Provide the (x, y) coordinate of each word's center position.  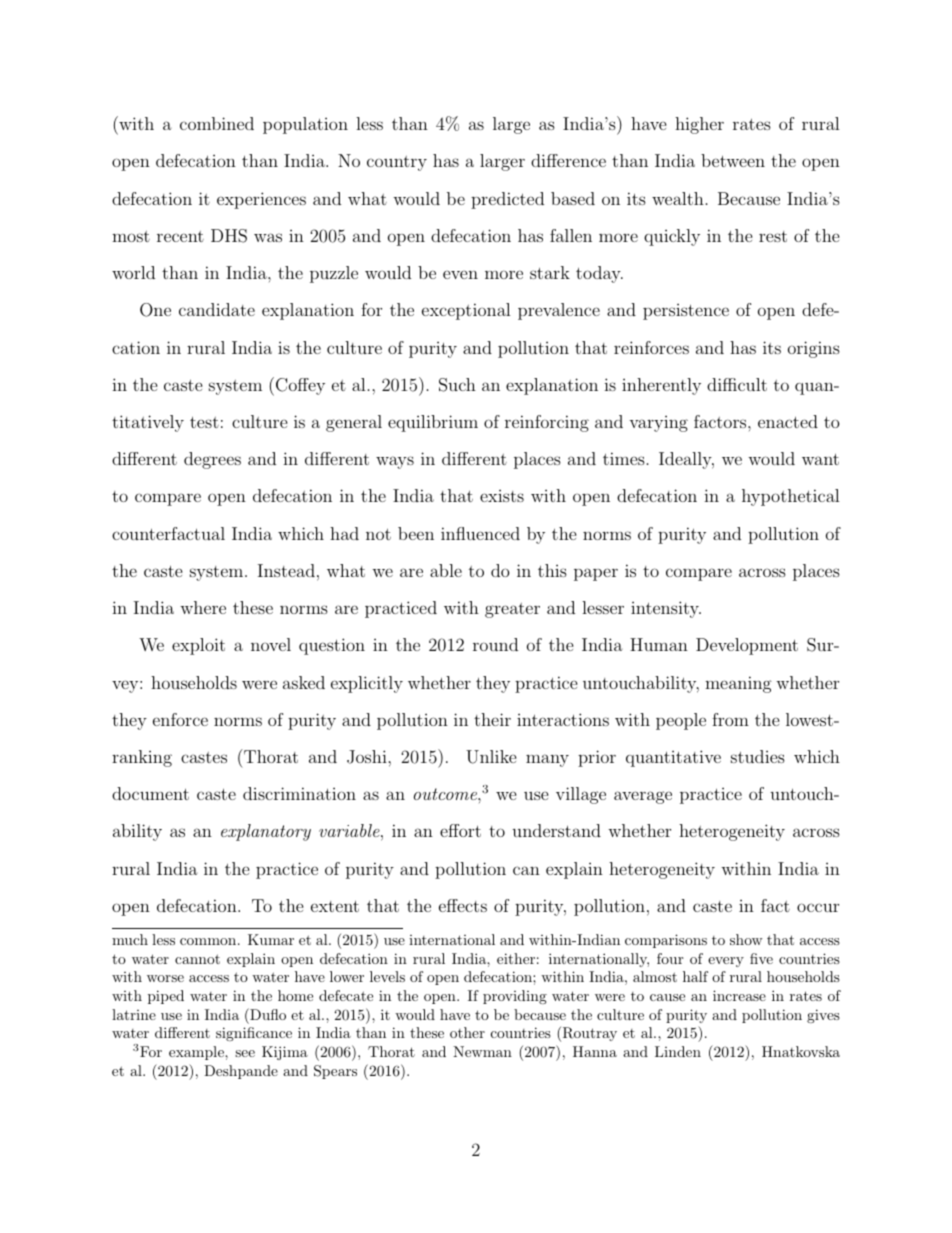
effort (460, 830)
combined (217, 123)
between (733, 160)
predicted (507, 200)
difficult (737, 384)
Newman (482, 1051)
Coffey (300, 386)
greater (512, 610)
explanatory (266, 832)
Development (747, 646)
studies (758, 756)
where (203, 607)
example (197, 1053)
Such (457, 385)
